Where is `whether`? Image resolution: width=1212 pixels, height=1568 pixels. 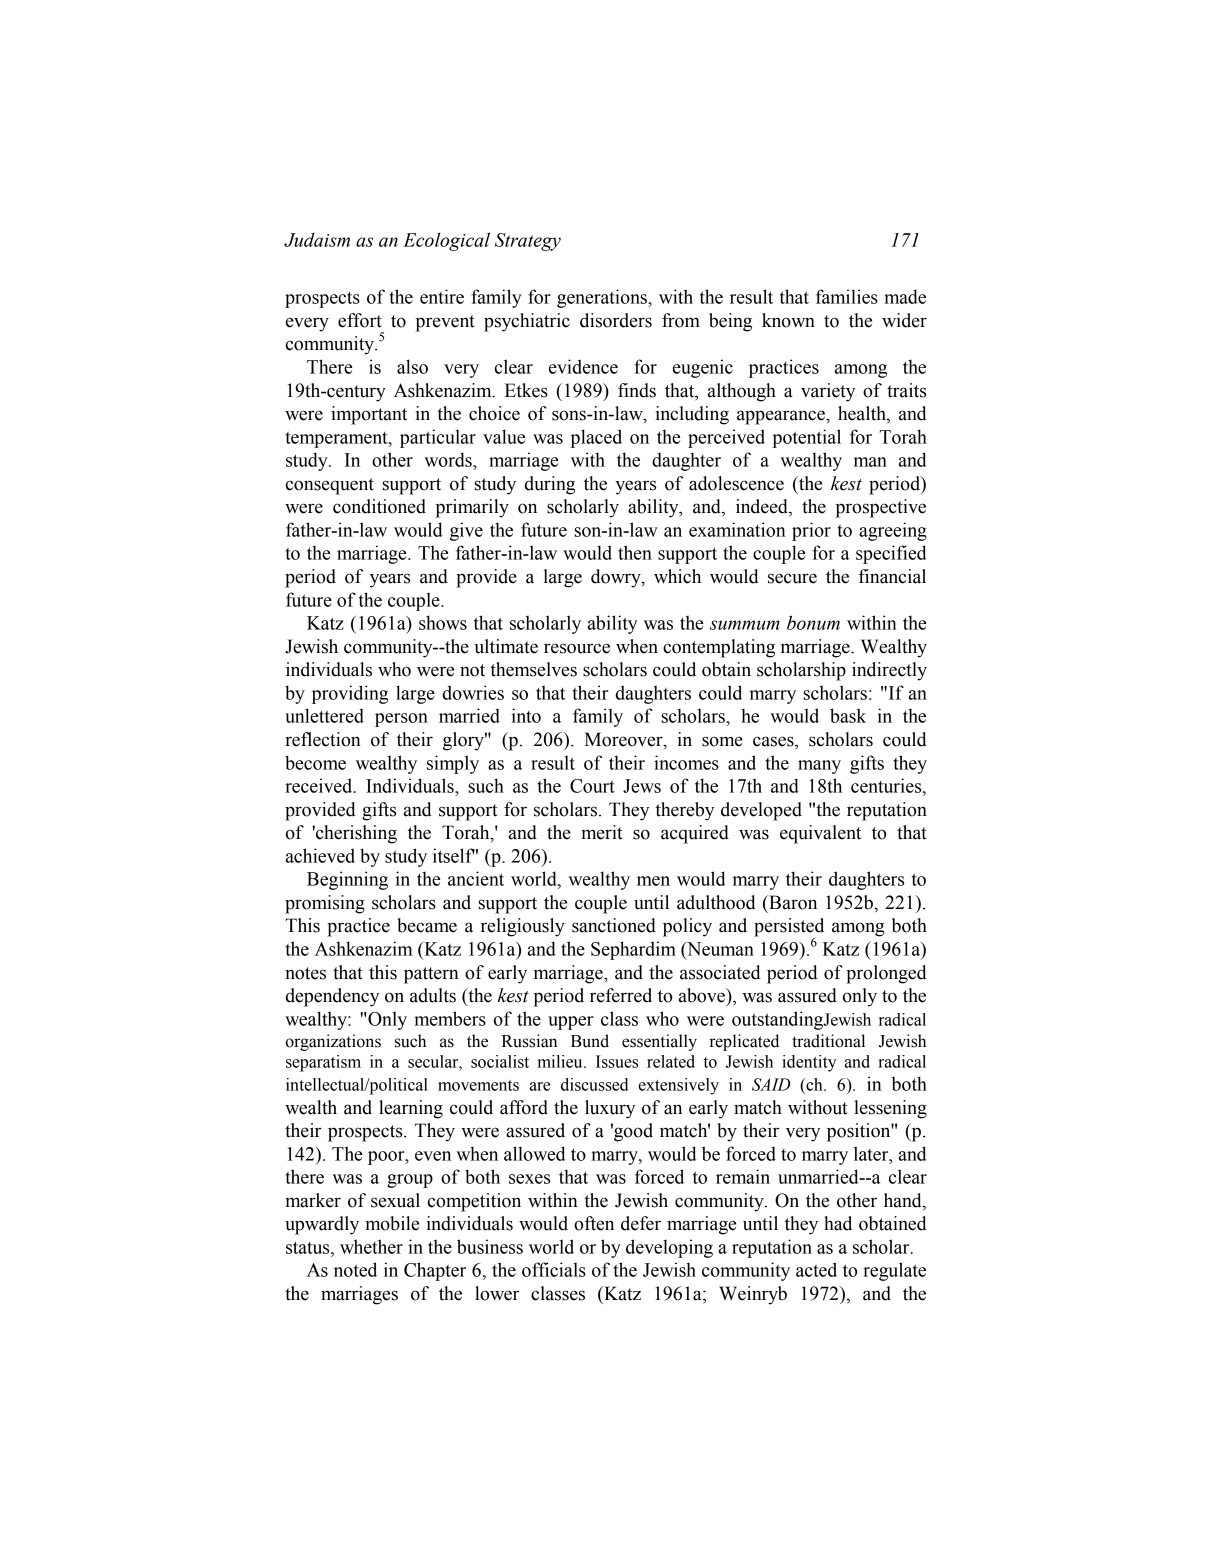
whether is located at coordinates (371, 1246).
